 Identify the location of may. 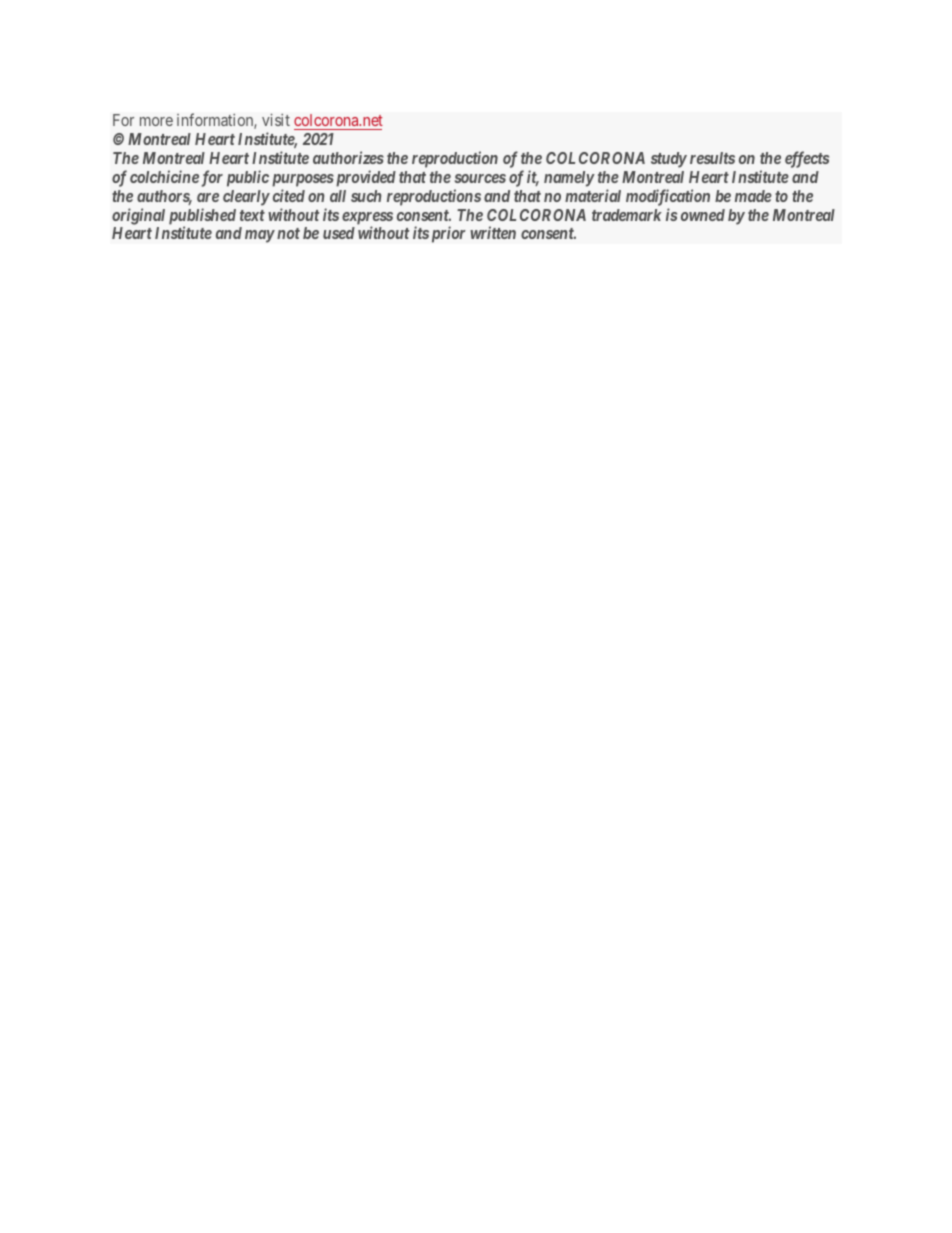
(260, 236).
